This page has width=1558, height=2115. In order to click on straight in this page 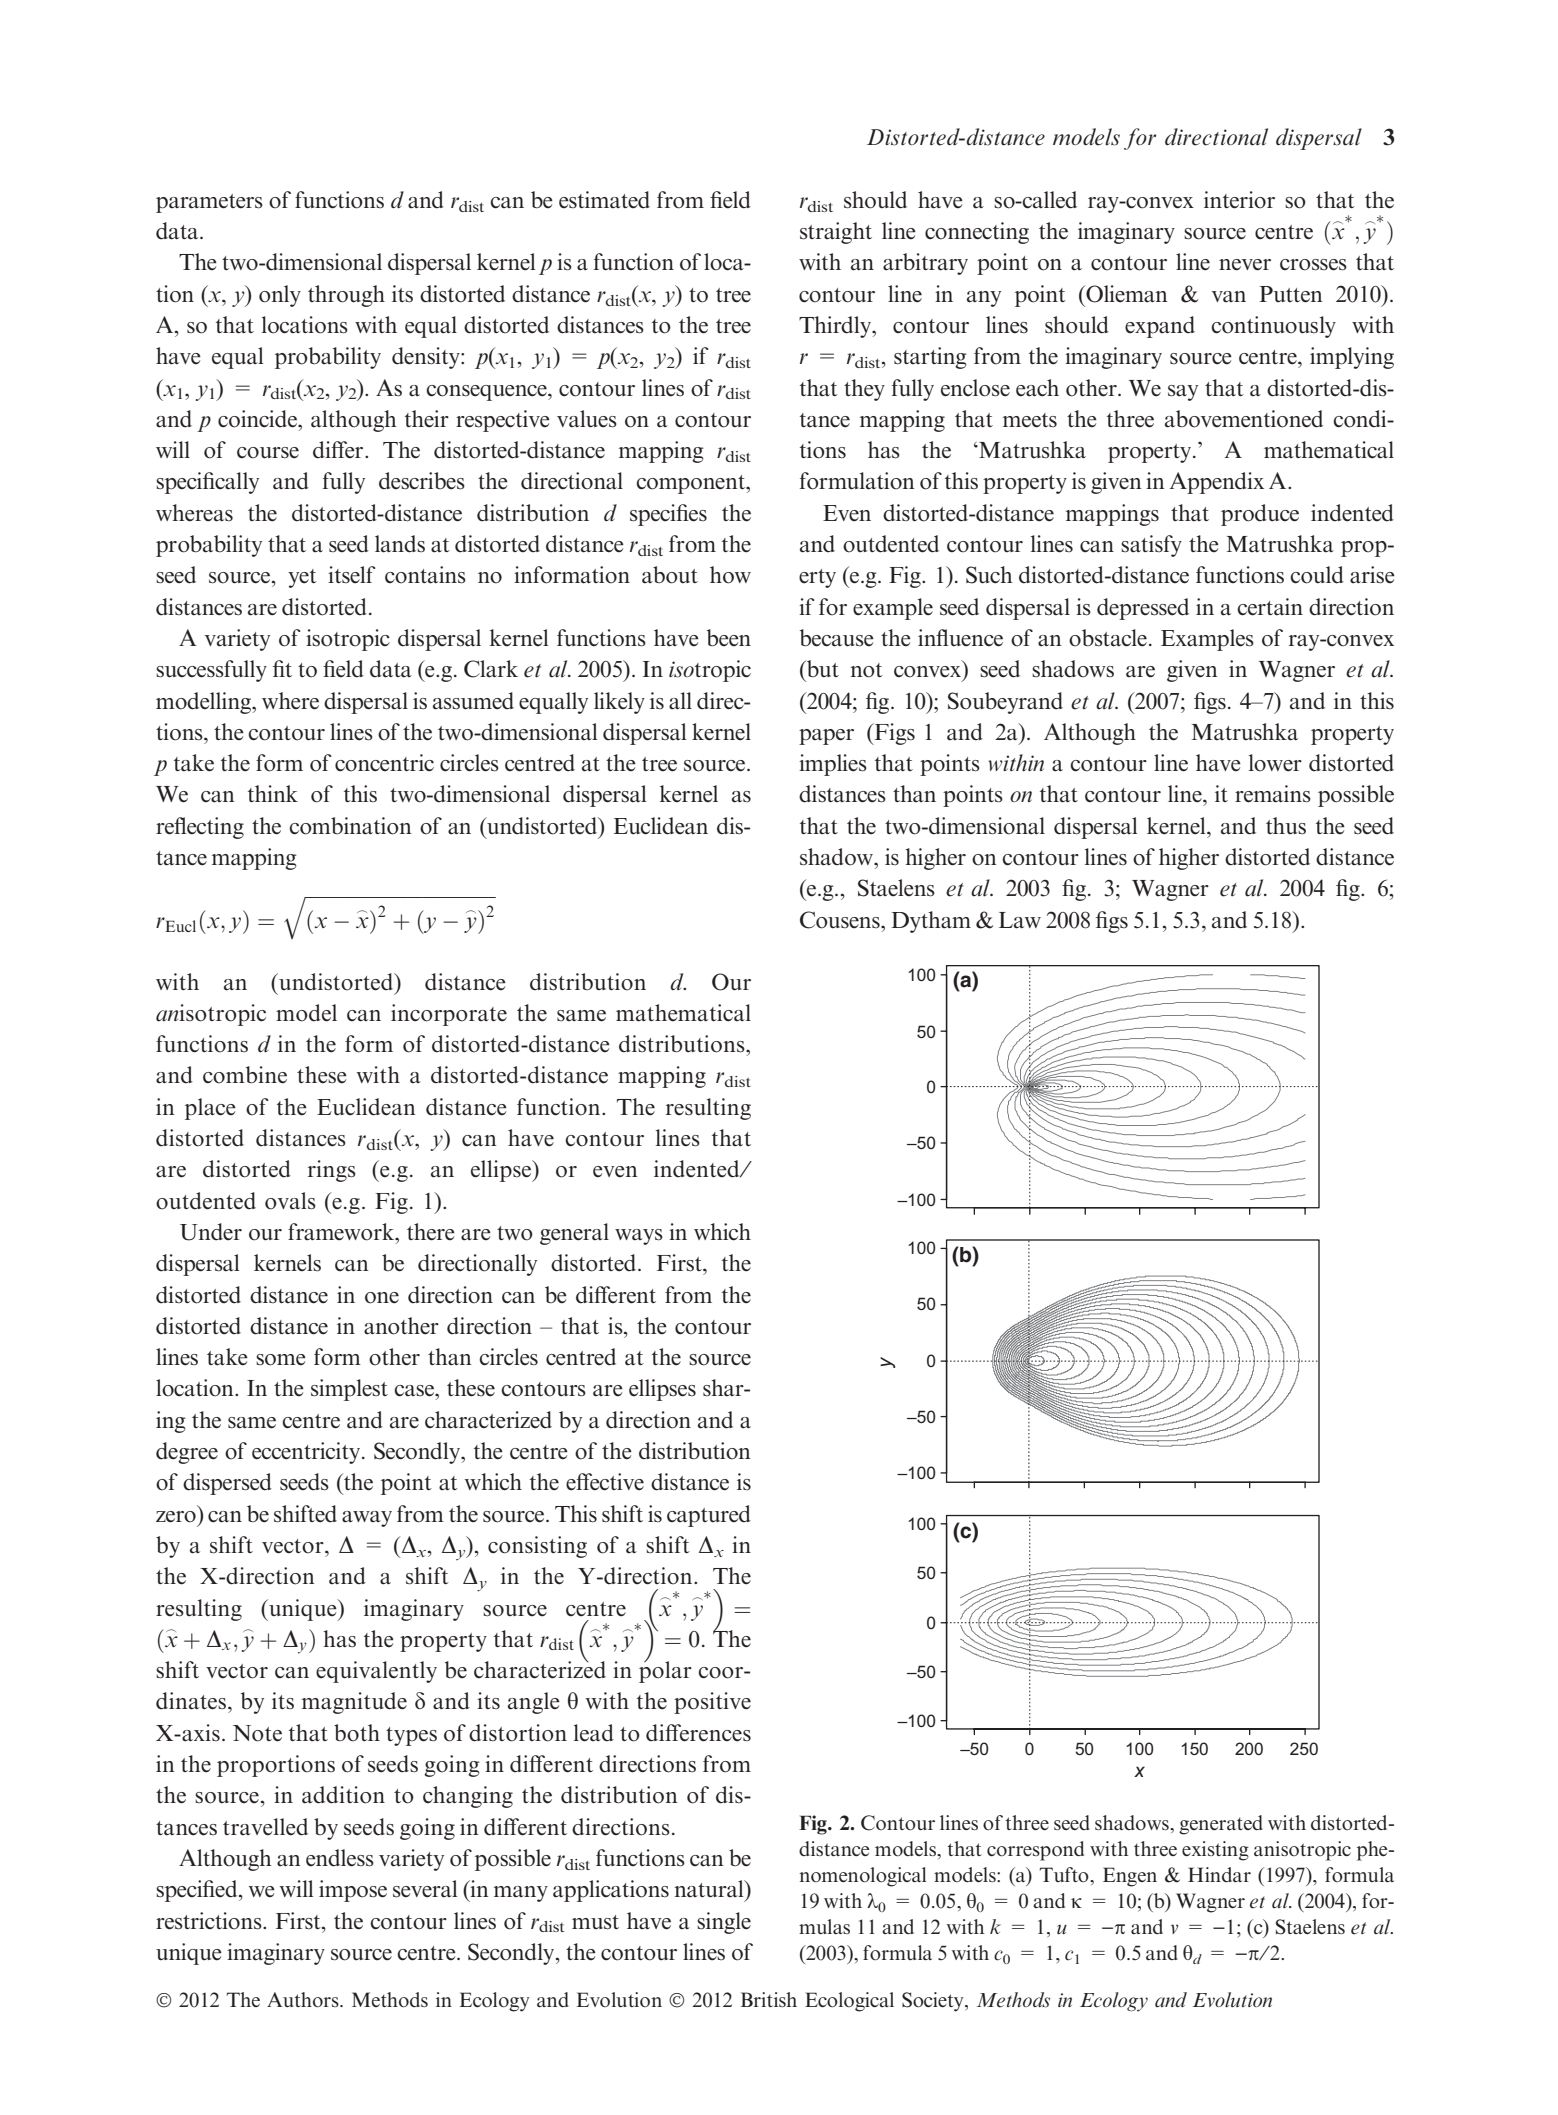, I will do `click(836, 233)`.
